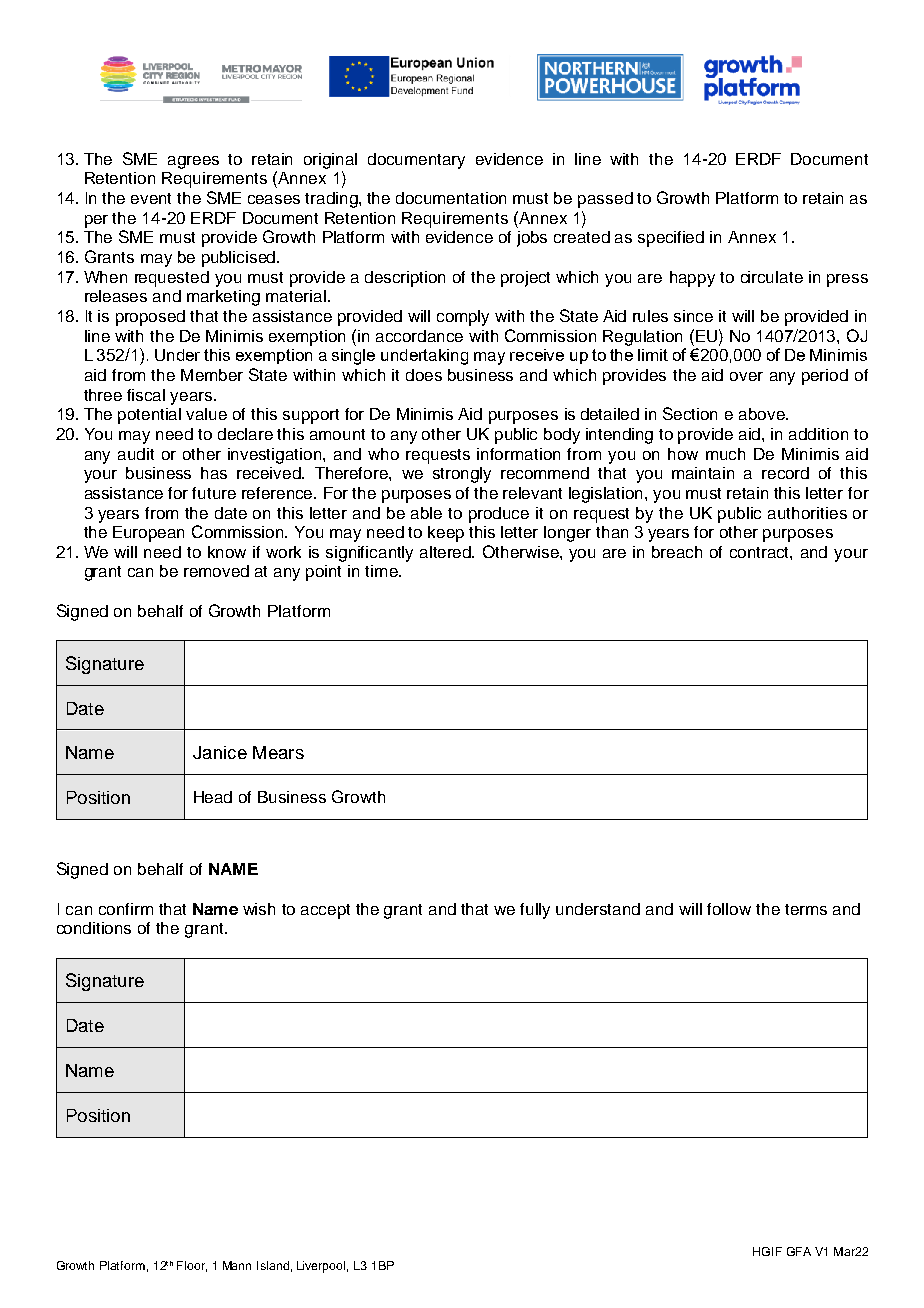  Describe the element at coordinates (220, 752) in the screenshot. I see `Janice` at that location.
